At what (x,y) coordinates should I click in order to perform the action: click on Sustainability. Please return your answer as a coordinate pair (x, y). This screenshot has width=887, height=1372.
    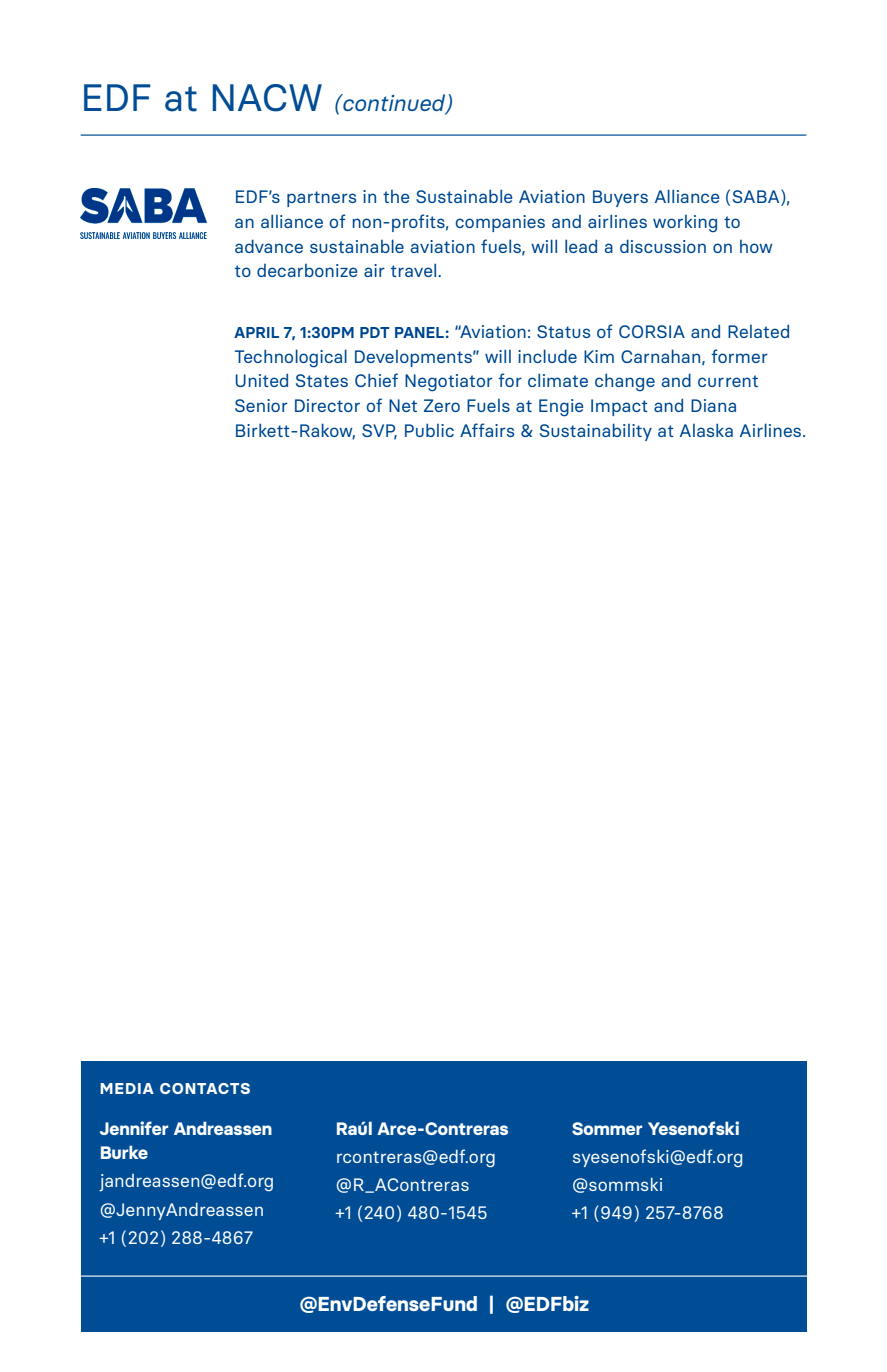
    Looking at the image, I should click on (596, 432).
